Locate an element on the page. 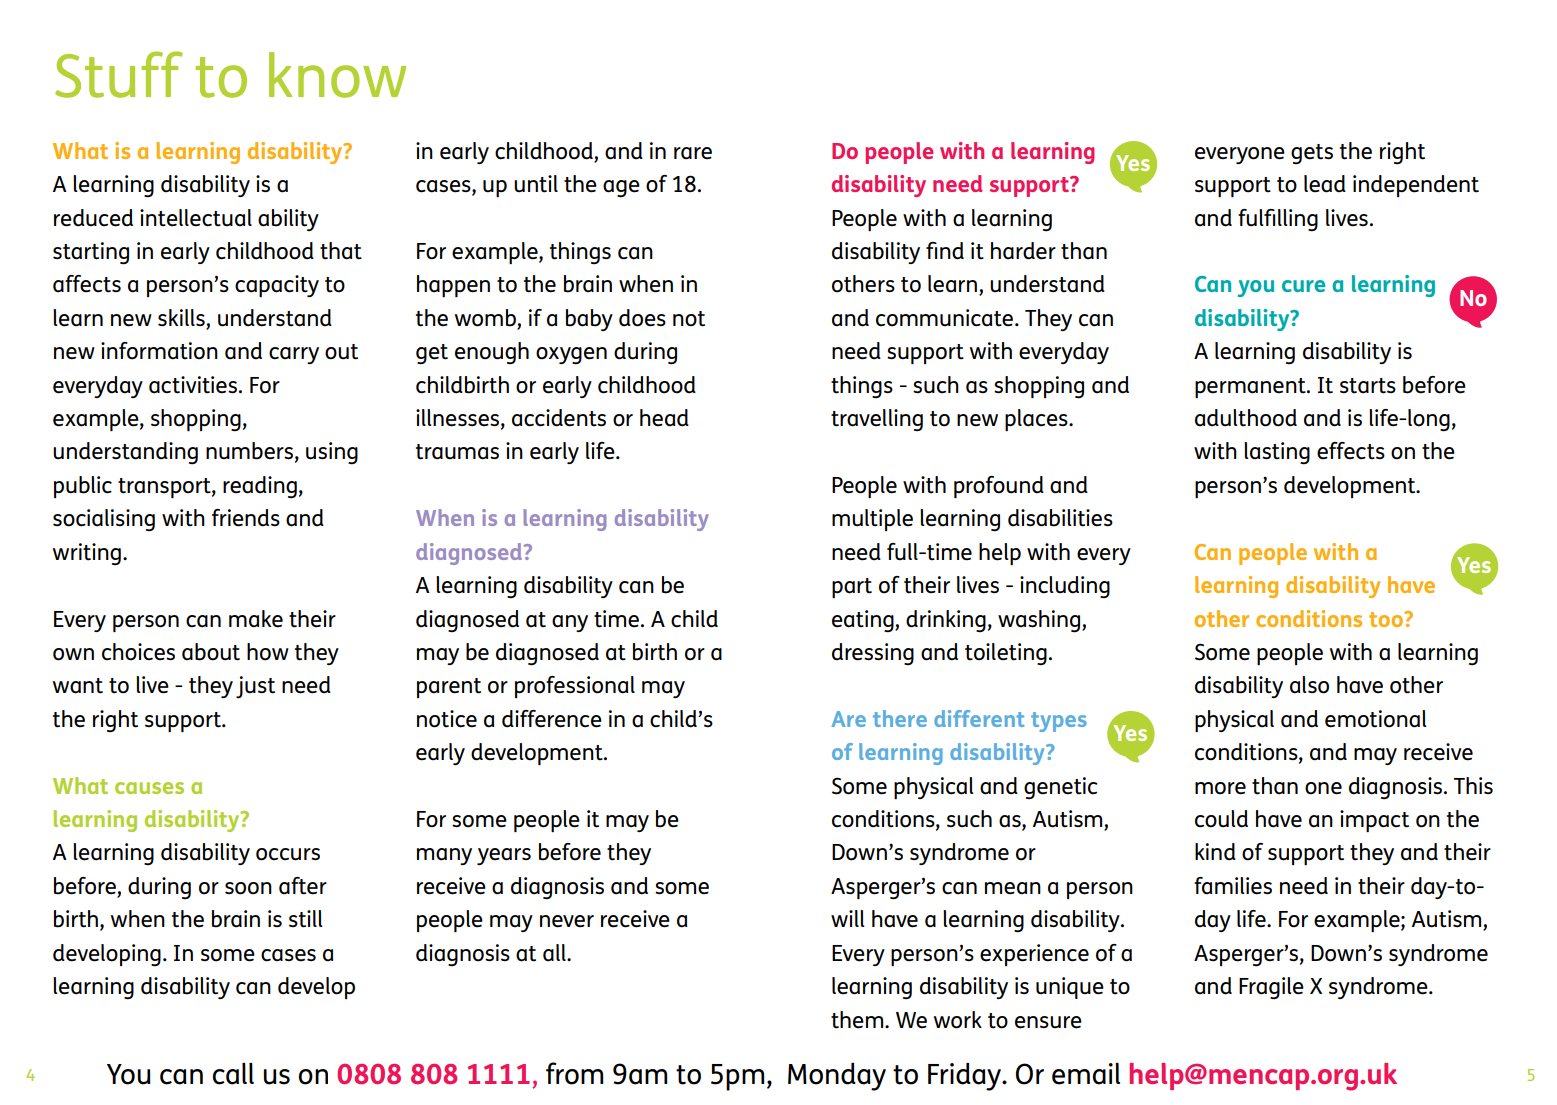  emotional is located at coordinates (1376, 719).
